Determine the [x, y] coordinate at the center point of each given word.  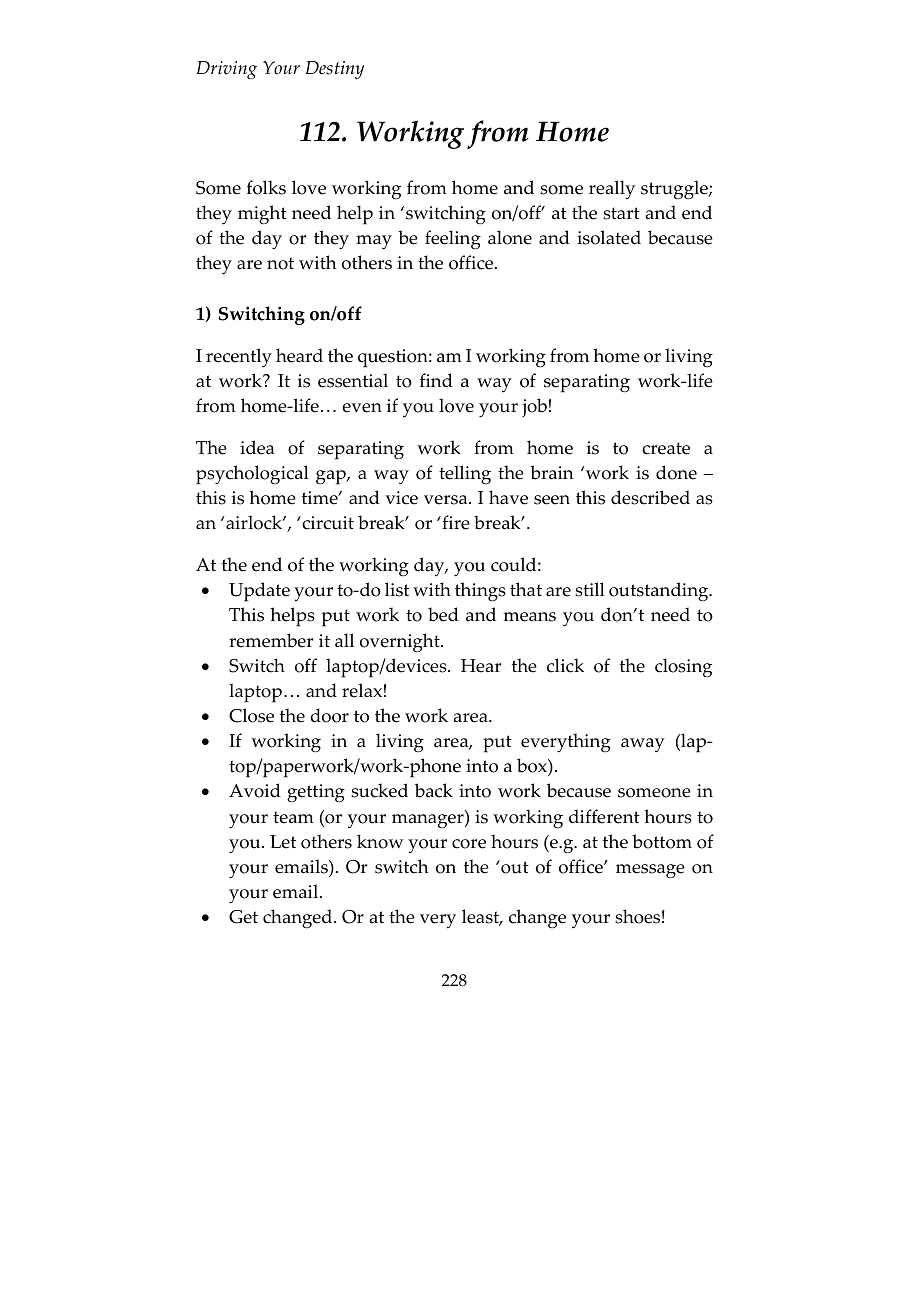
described [650, 497]
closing [683, 668]
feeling [453, 239]
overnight [401, 642]
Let [283, 842]
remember [271, 640]
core [469, 844]
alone [510, 237]
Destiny [334, 70]
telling [465, 475]
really [612, 190]
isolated [609, 237]
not [280, 263]
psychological [252, 475]
